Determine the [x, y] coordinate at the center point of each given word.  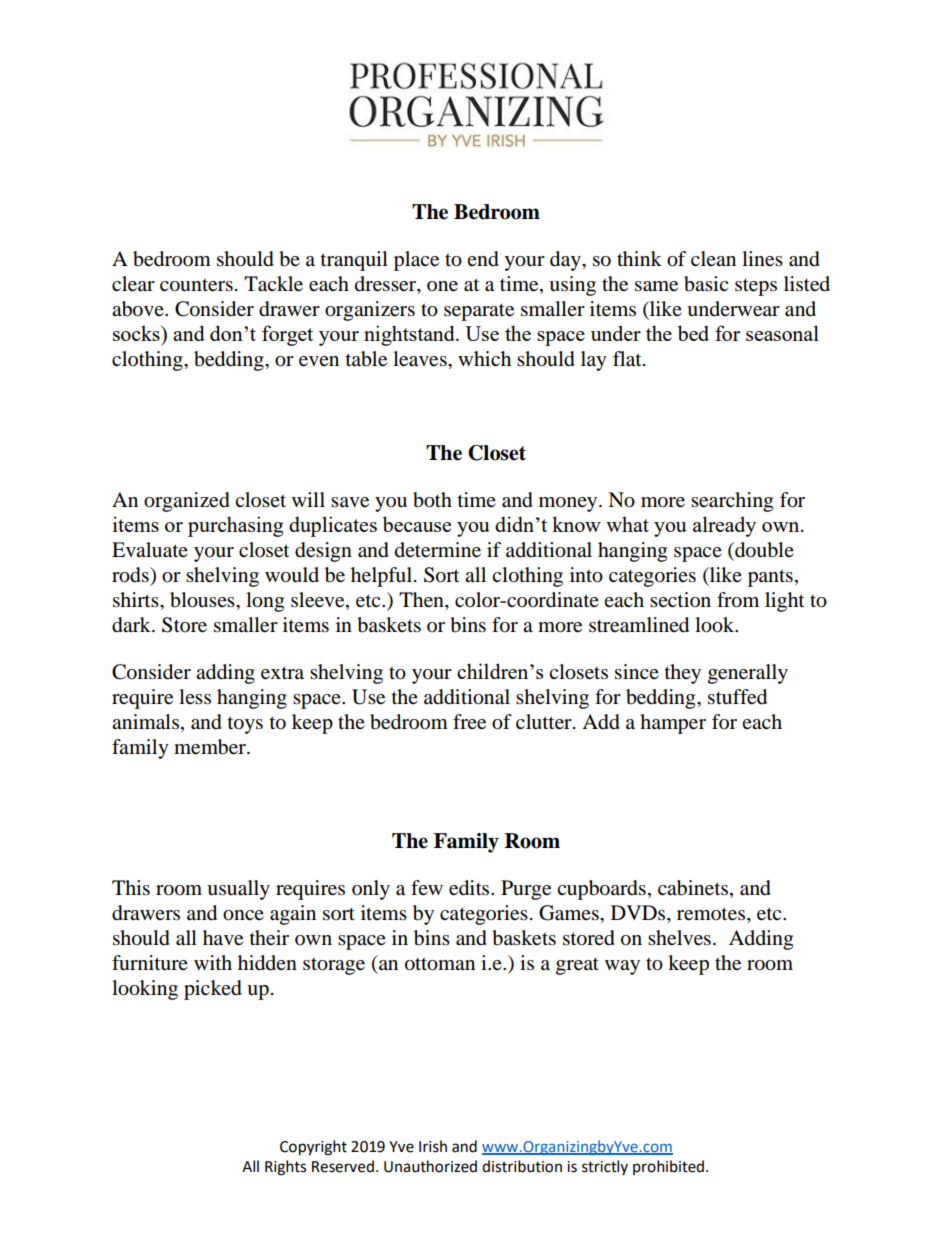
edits [470, 888]
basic [706, 284]
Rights [285, 1168]
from [738, 600]
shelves [679, 938]
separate [479, 312]
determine [438, 550]
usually [238, 890]
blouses [203, 600]
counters [196, 285]
